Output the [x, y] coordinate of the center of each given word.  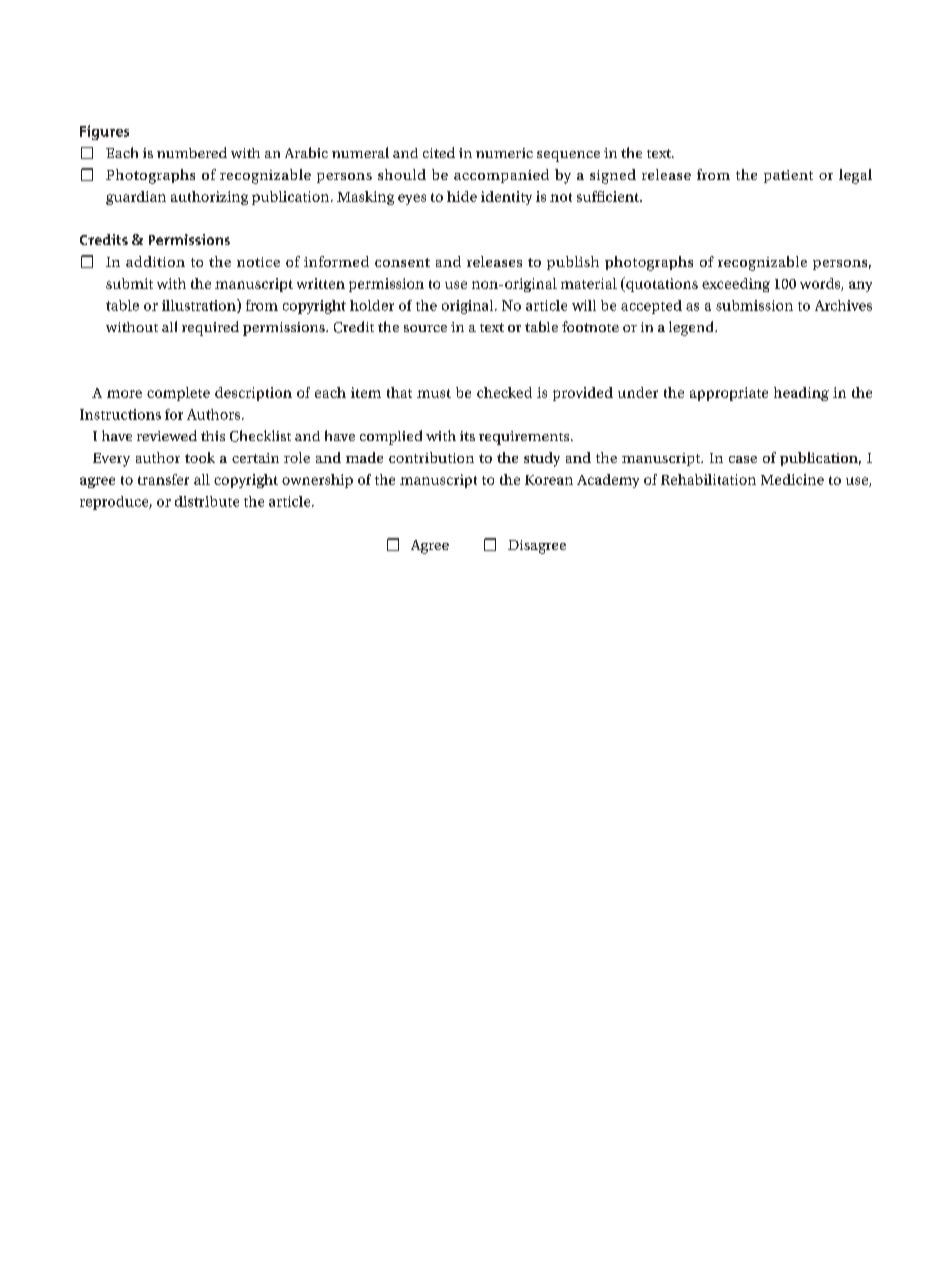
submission [754, 305]
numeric [504, 153]
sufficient [609, 196]
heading [801, 394]
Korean [549, 480]
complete [178, 394]
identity [506, 198]
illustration [200, 306]
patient [788, 176]
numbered [192, 152]
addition [155, 261]
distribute [207, 501]
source [425, 328]
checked [504, 392]
